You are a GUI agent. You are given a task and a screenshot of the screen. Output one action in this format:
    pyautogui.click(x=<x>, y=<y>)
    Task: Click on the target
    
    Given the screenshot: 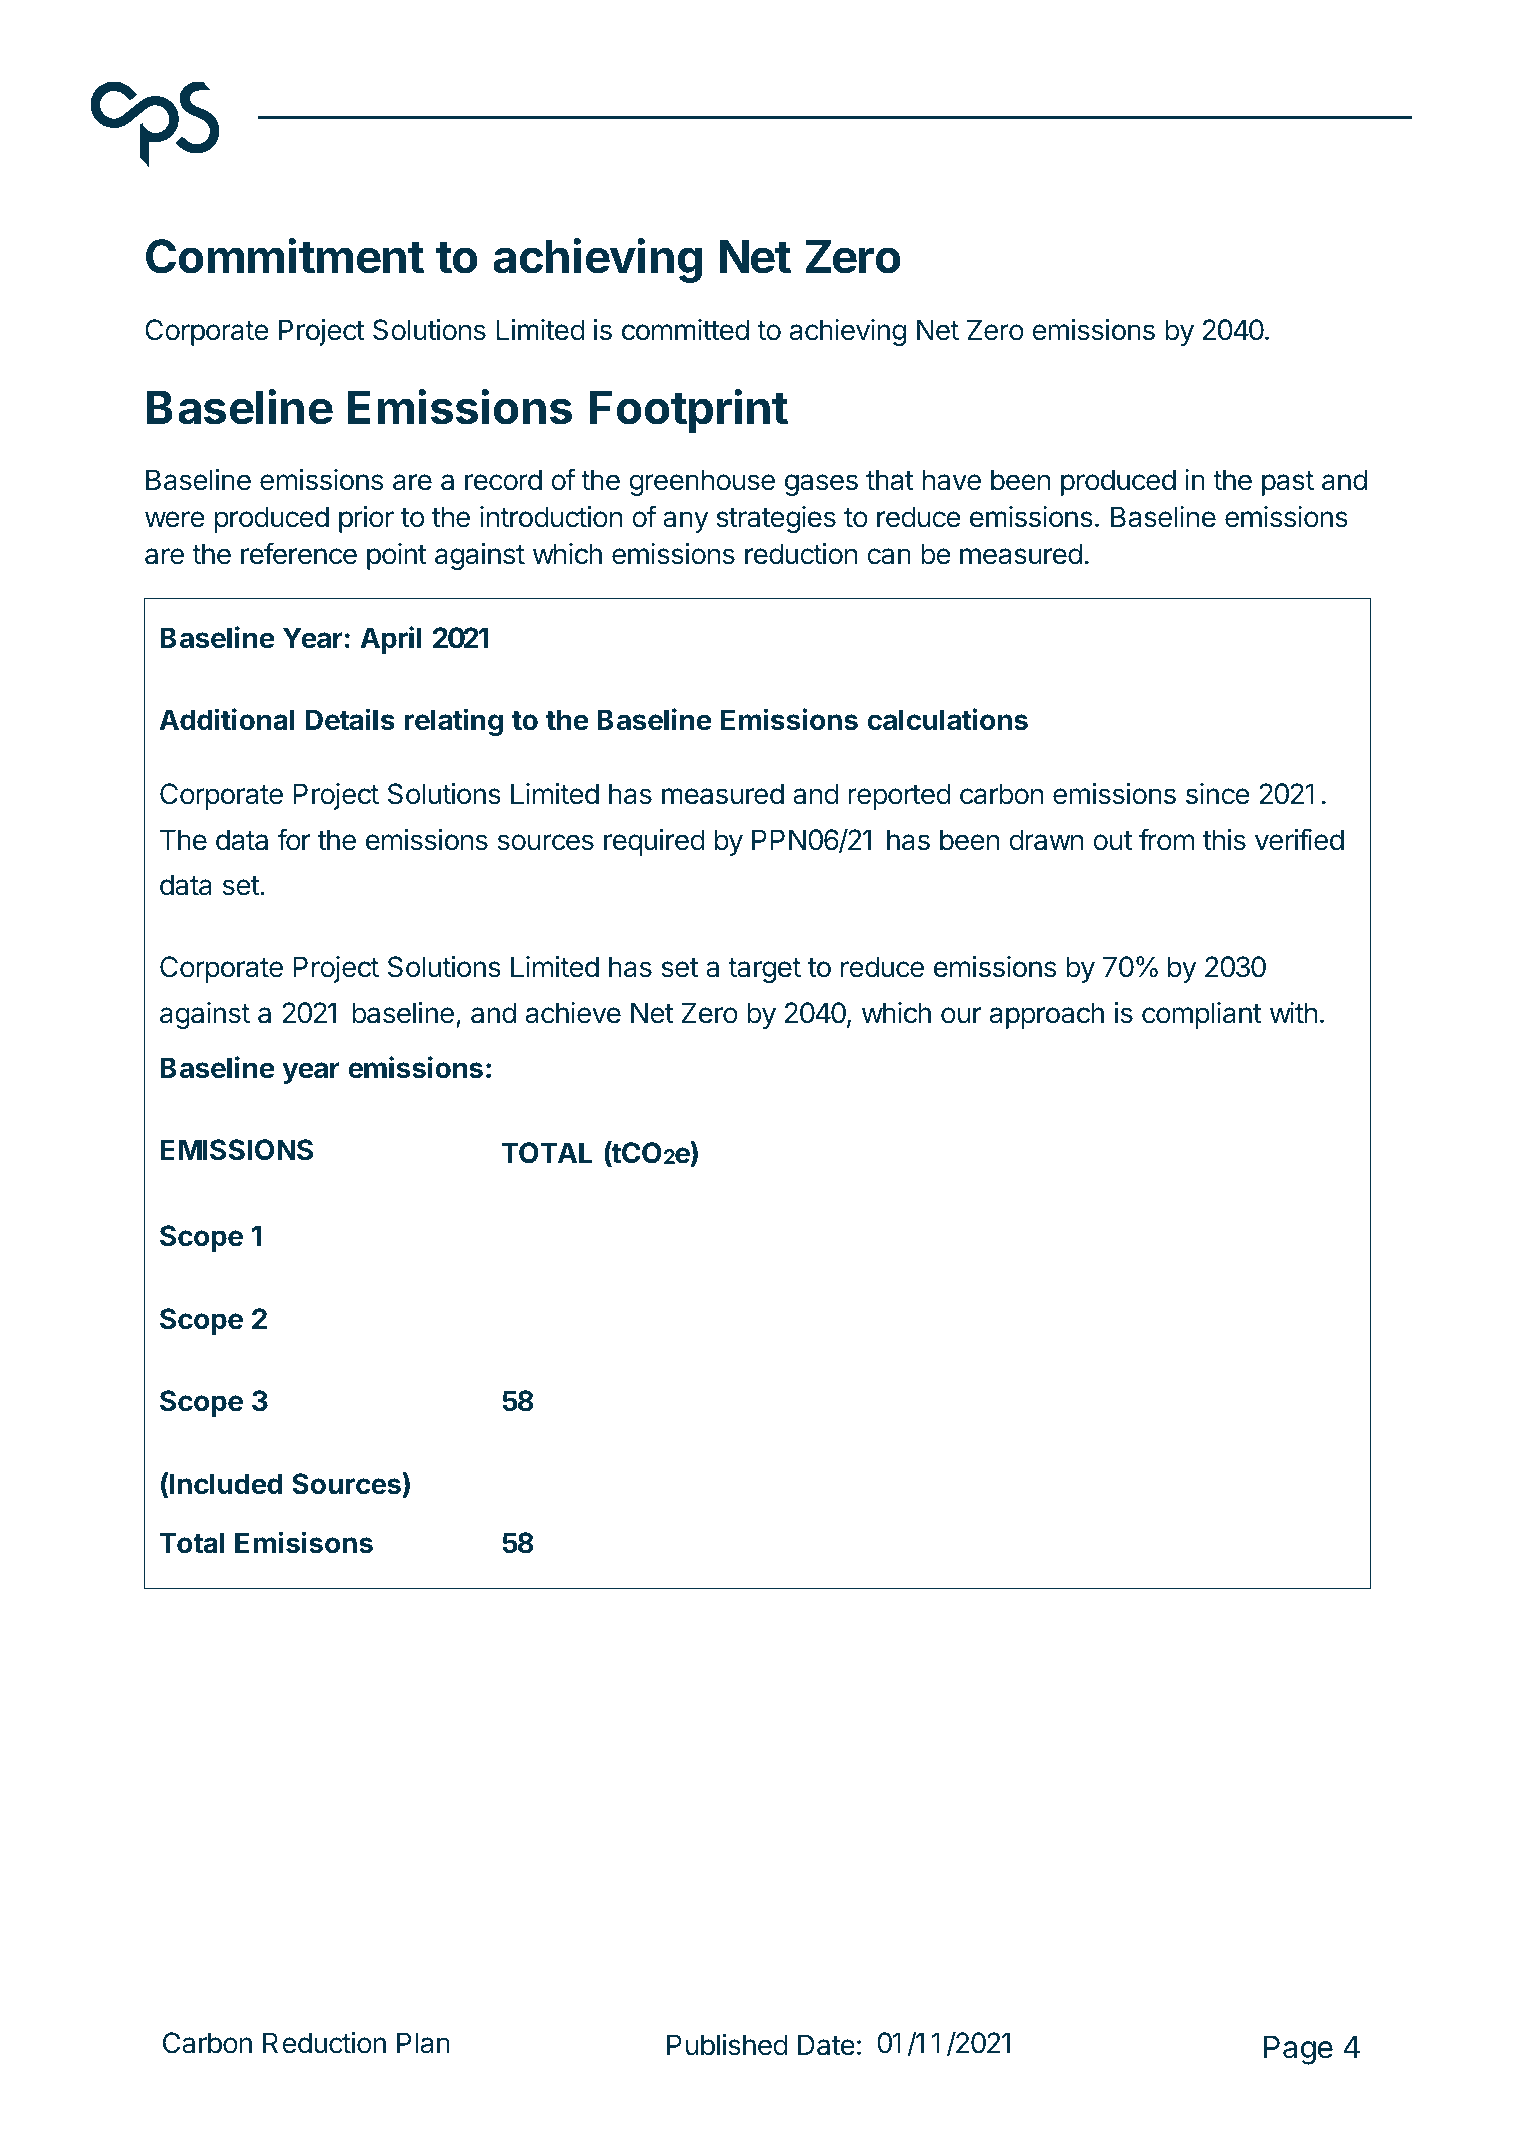 What is the action you would take?
    pyautogui.click(x=764, y=970)
